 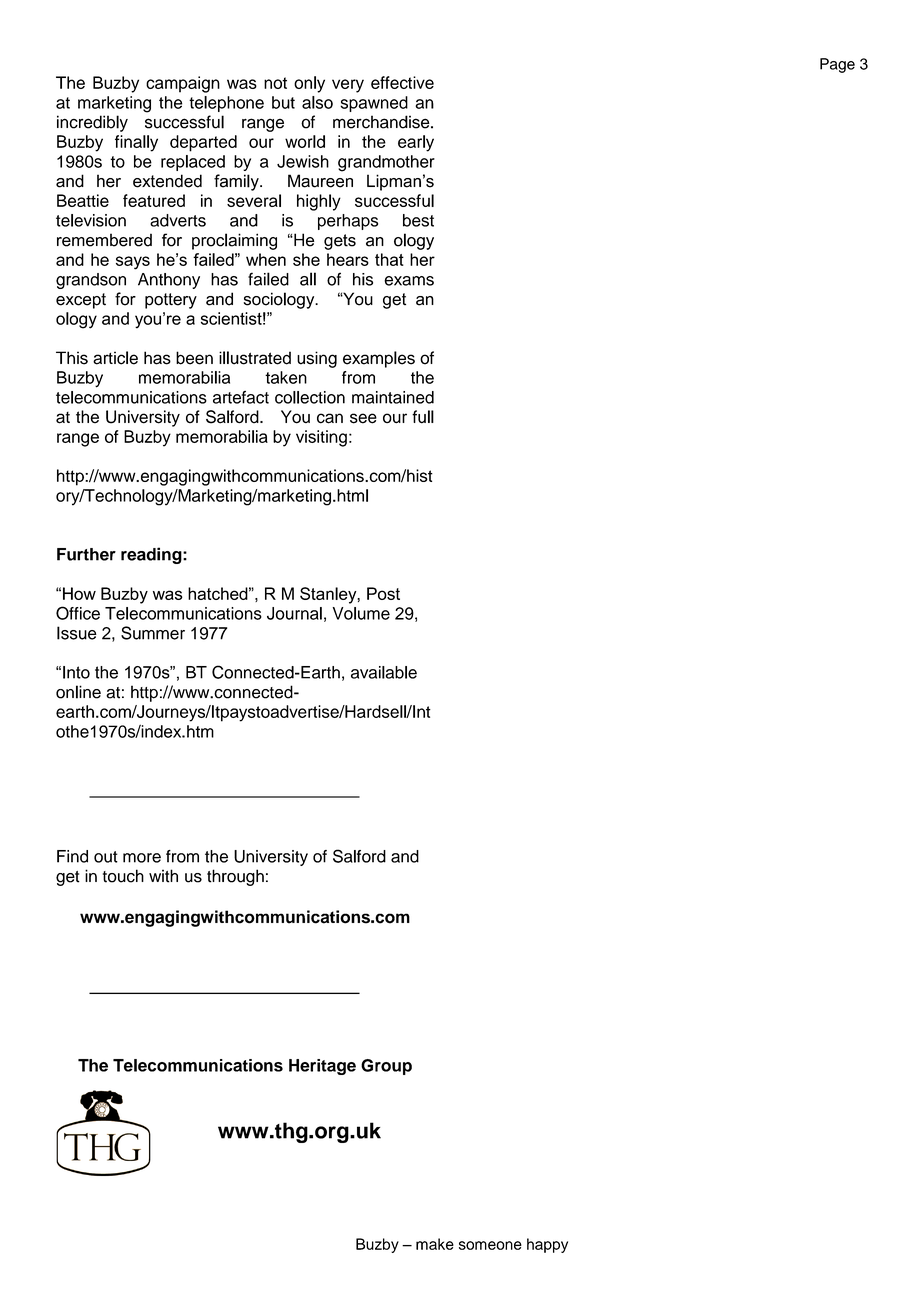 I want to click on effective, so click(x=402, y=82).
